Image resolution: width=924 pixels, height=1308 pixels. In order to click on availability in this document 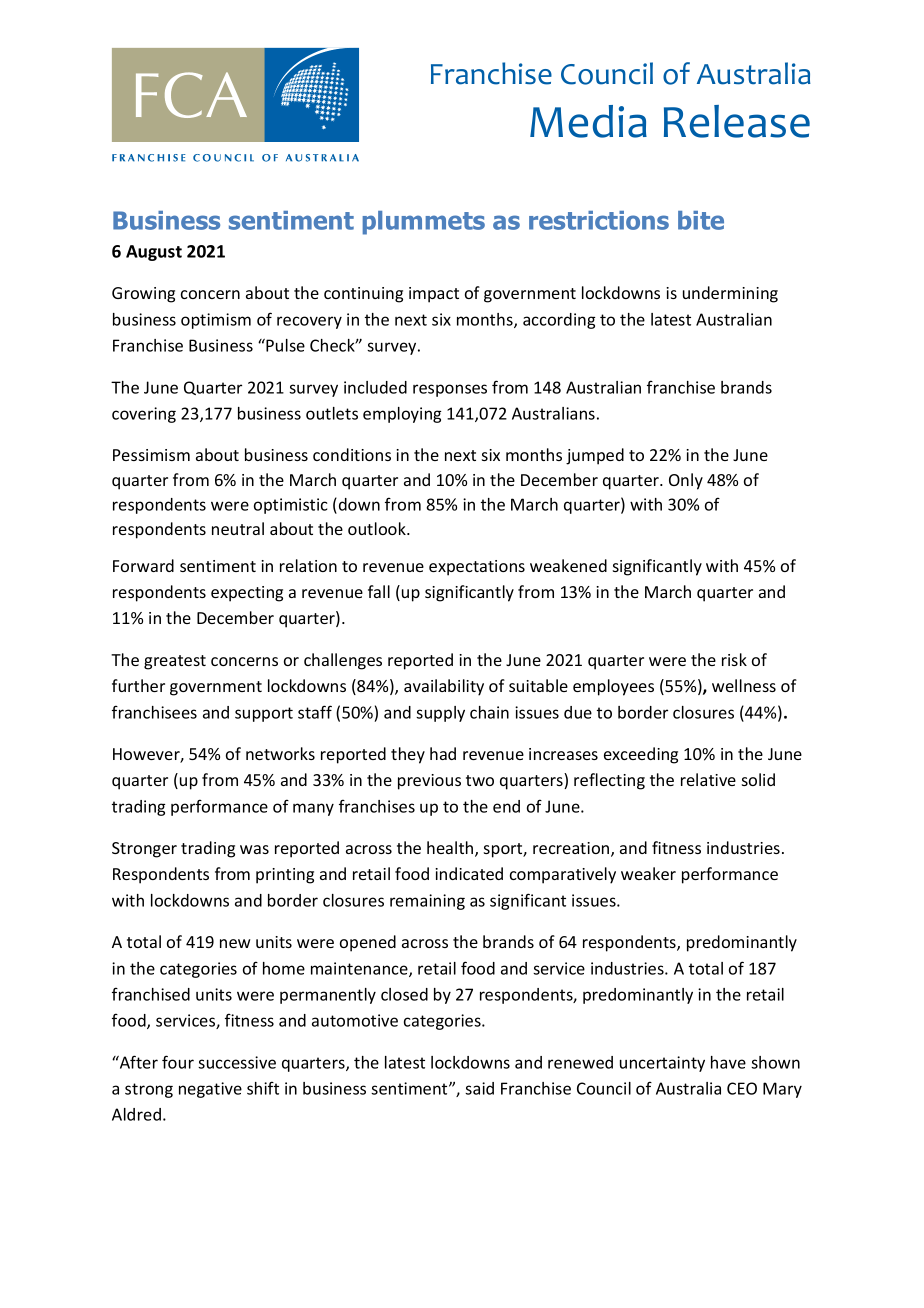, I will do `click(444, 687)`.
